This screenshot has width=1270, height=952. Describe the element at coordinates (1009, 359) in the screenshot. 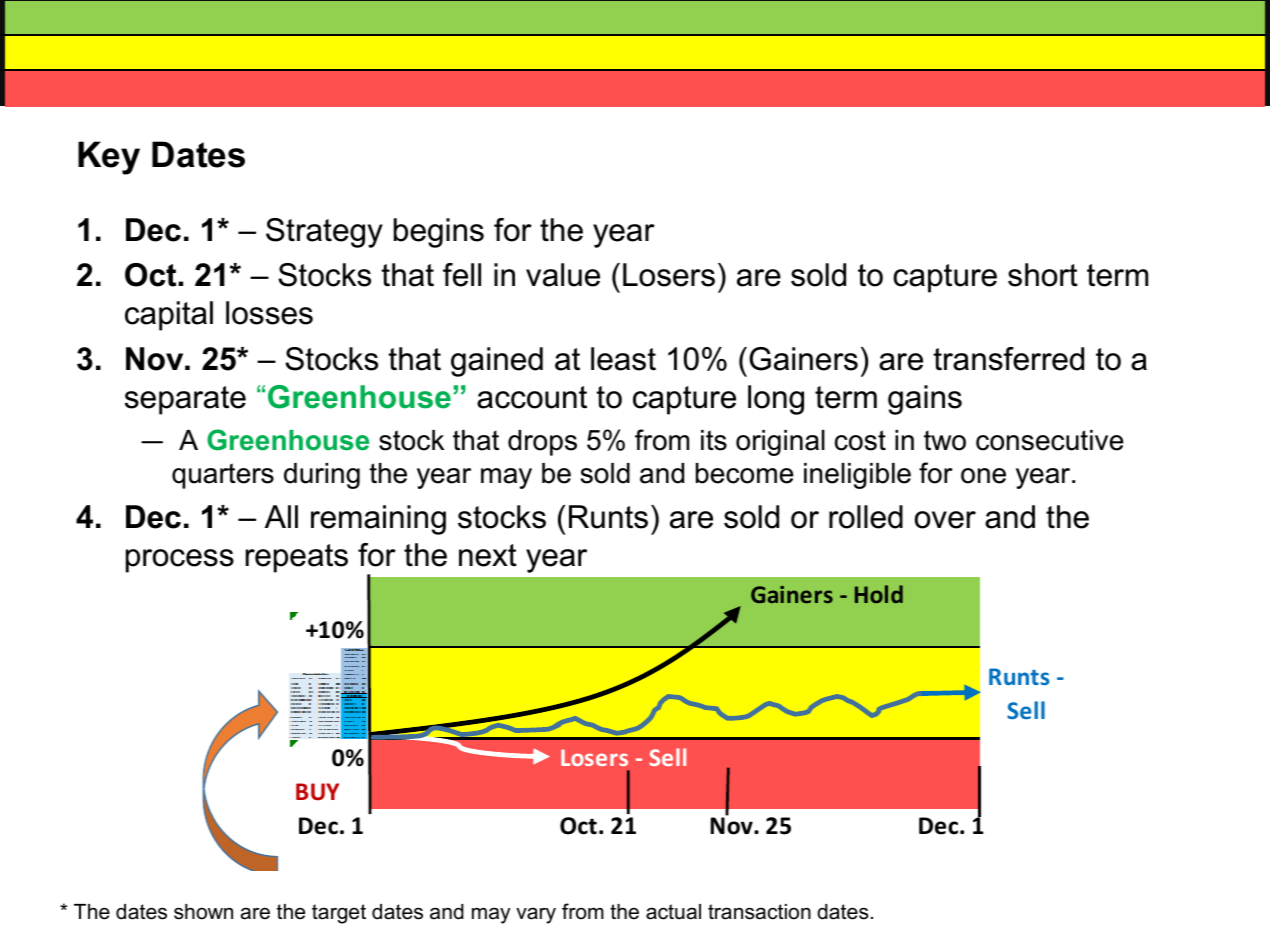

I see `transferred` at that location.
